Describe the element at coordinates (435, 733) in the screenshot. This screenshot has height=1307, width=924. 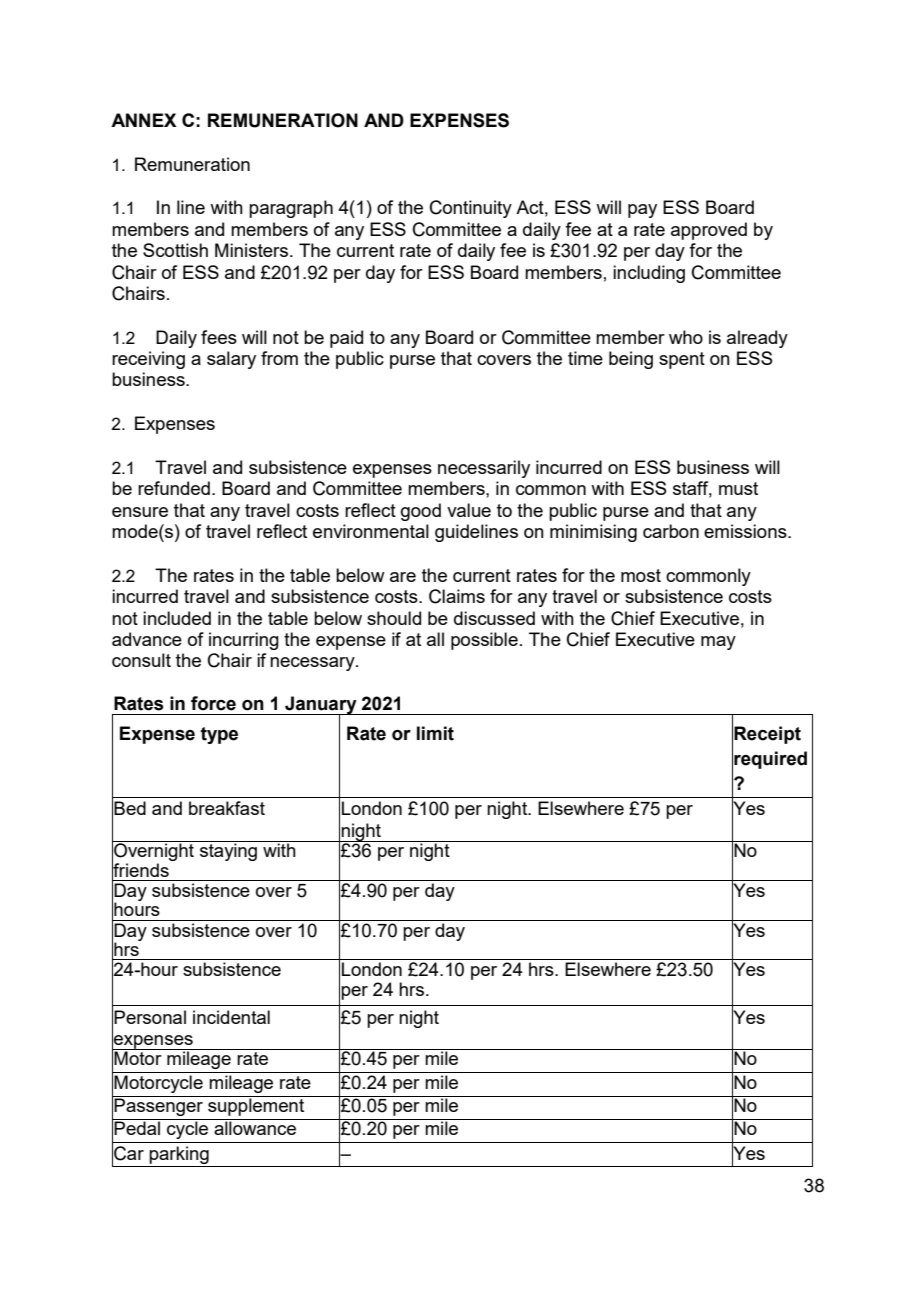
I see `limit` at that location.
